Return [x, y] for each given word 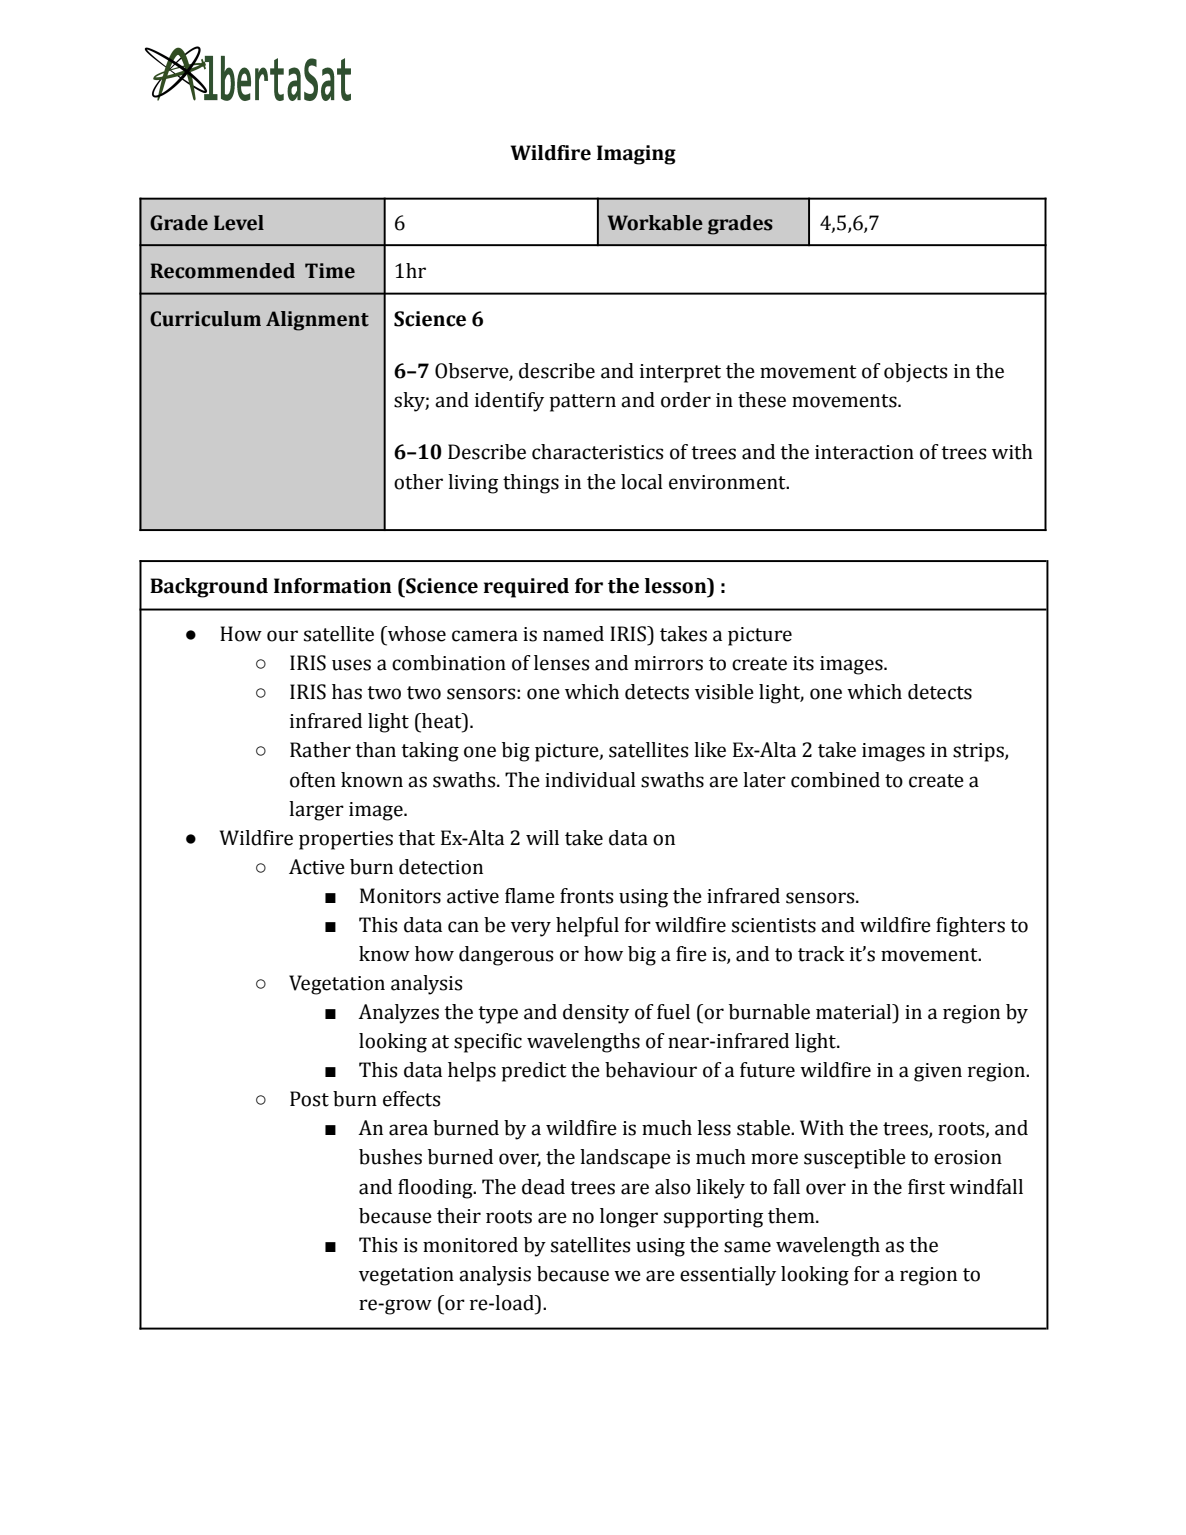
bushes [390, 1157]
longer [629, 1218]
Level [239, 223]
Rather [320, 750]
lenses [561, 663]
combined [835, 780]
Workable [655, 223]
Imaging [636, 155]
